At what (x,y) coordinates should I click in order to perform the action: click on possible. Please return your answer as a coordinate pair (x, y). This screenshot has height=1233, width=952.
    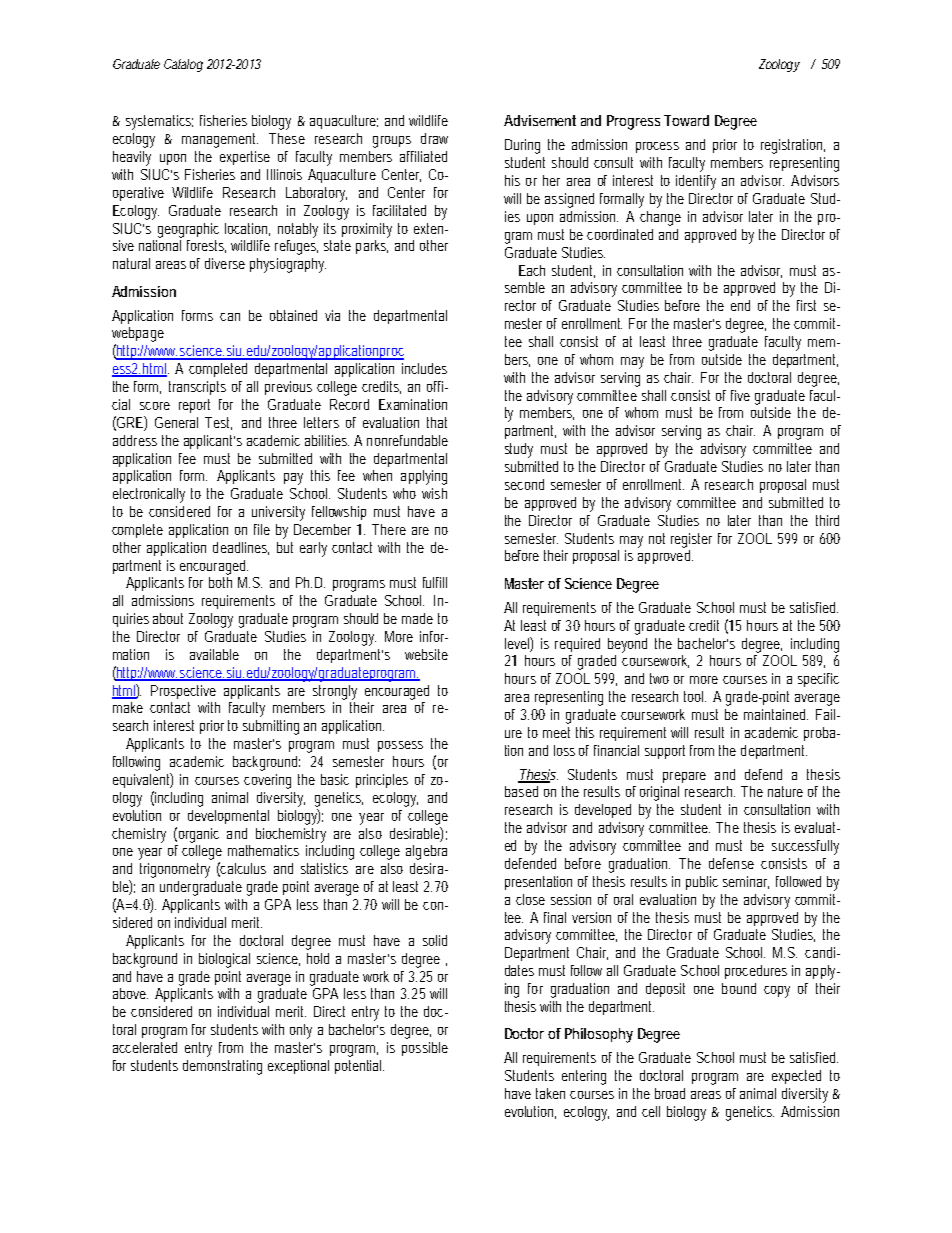
    Looking at the image, I should click on (425, 1049).
